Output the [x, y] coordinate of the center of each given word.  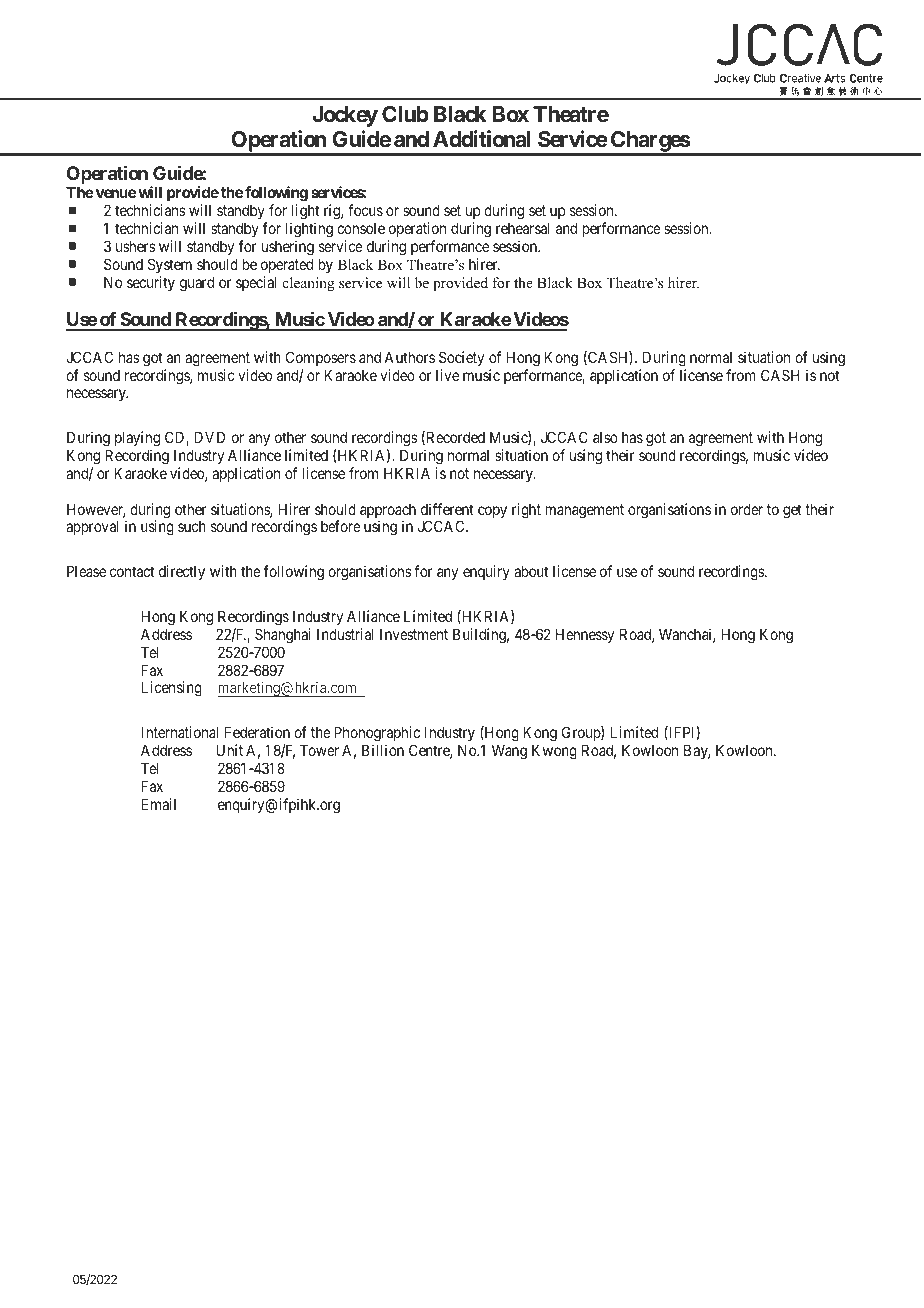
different [447, 509]
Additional [482, 139]
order [747, 509]
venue [116, 193]
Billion [383, 750]
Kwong [554, 752]
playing [137, 439]
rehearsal [523, 228]
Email [158, 804]
